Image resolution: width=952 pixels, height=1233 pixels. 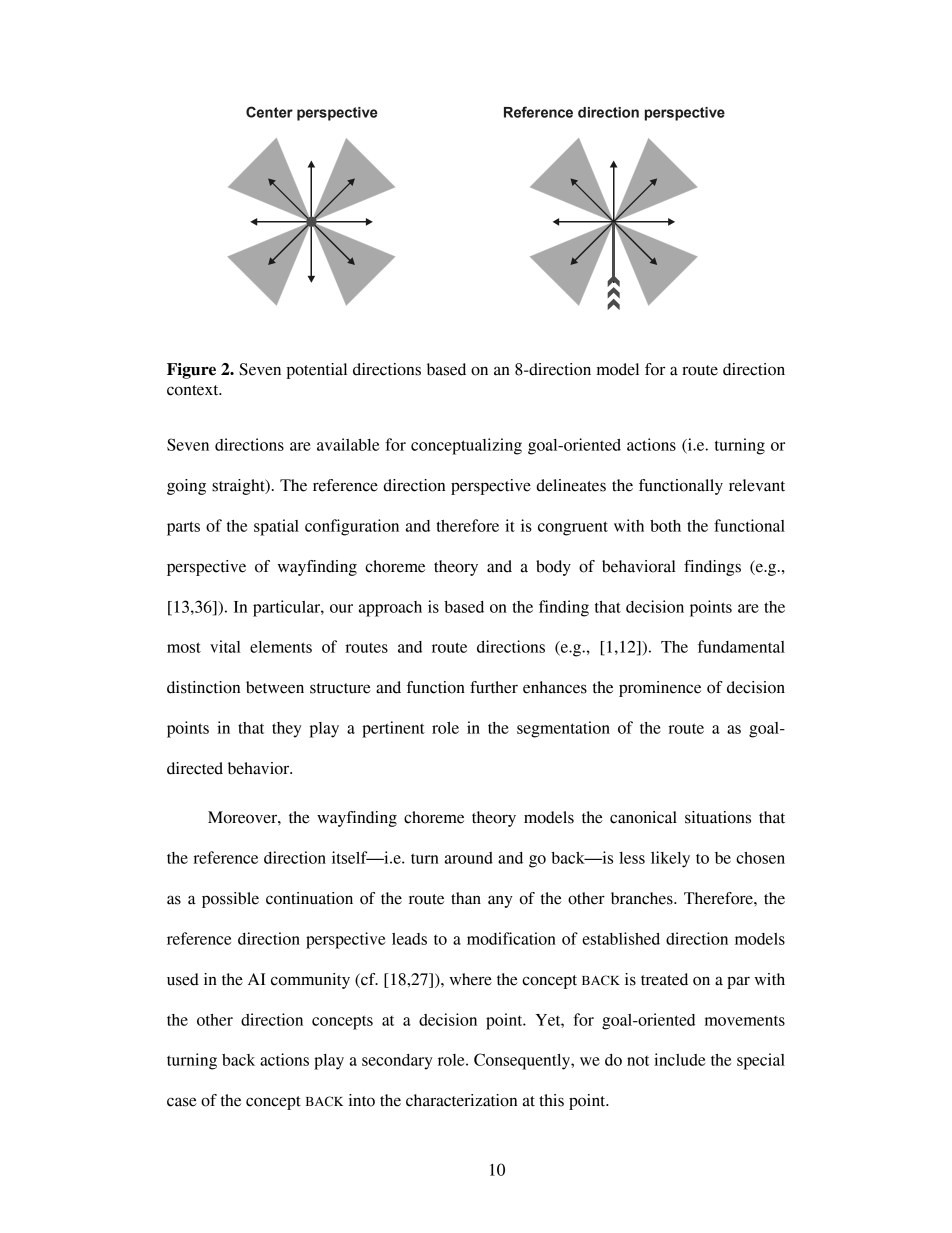 What do you see at coordinates (571, 485) in the image?
I see `delineates` at bounding box center [571, 485].
